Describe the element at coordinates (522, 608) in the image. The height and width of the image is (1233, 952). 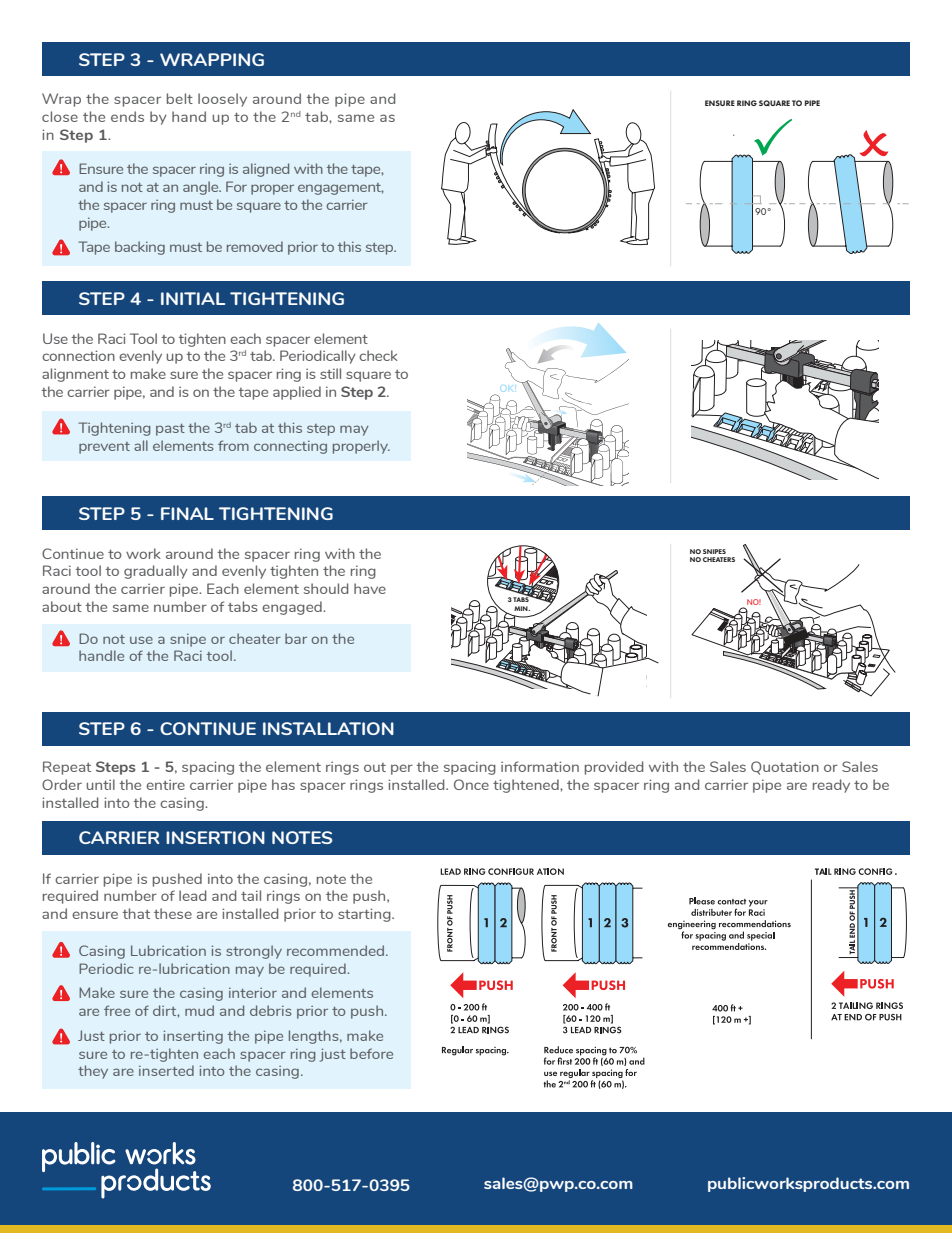
I see `MIN` at that location.
